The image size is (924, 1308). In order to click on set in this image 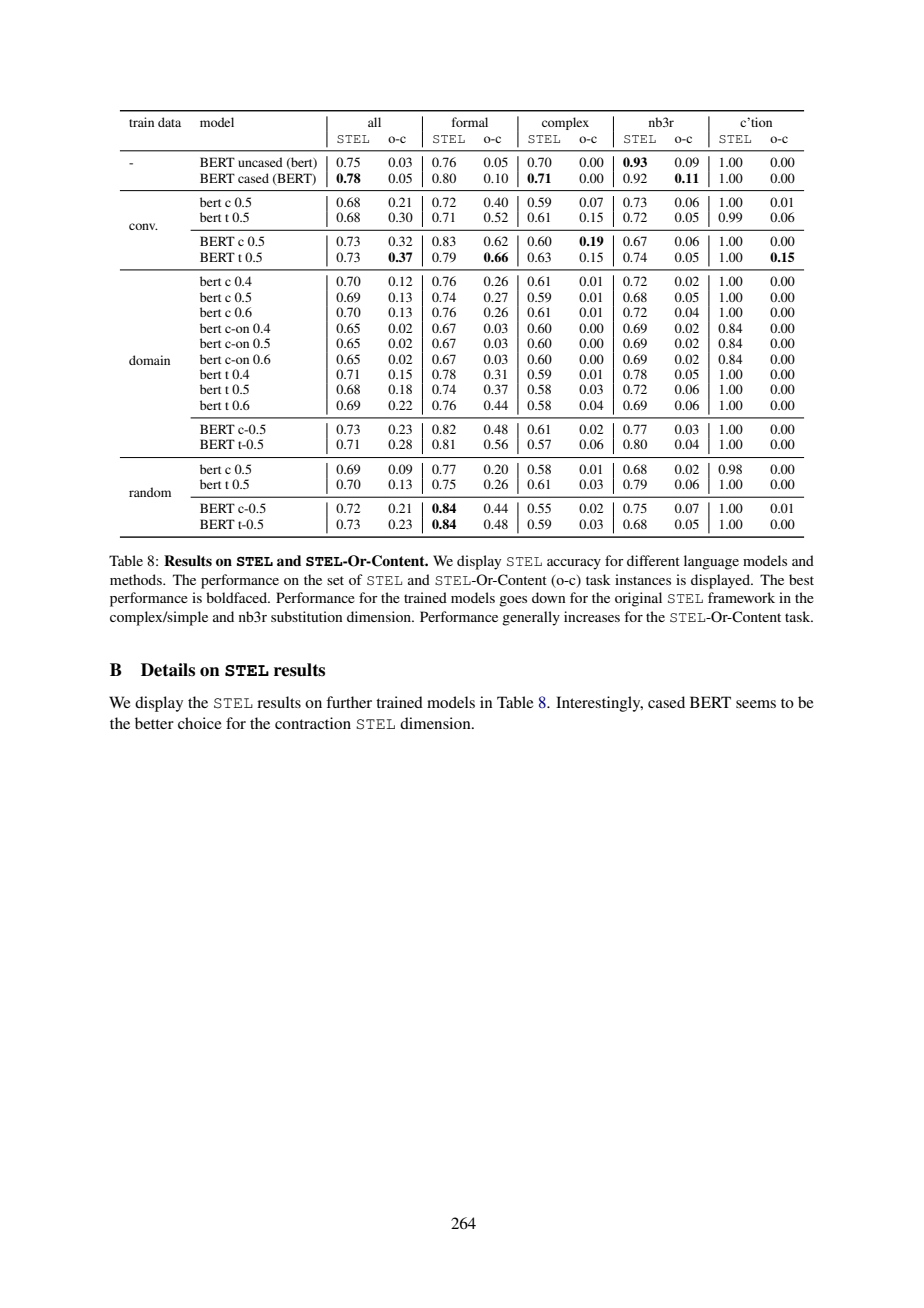, I will do `click(335, 580)`.
